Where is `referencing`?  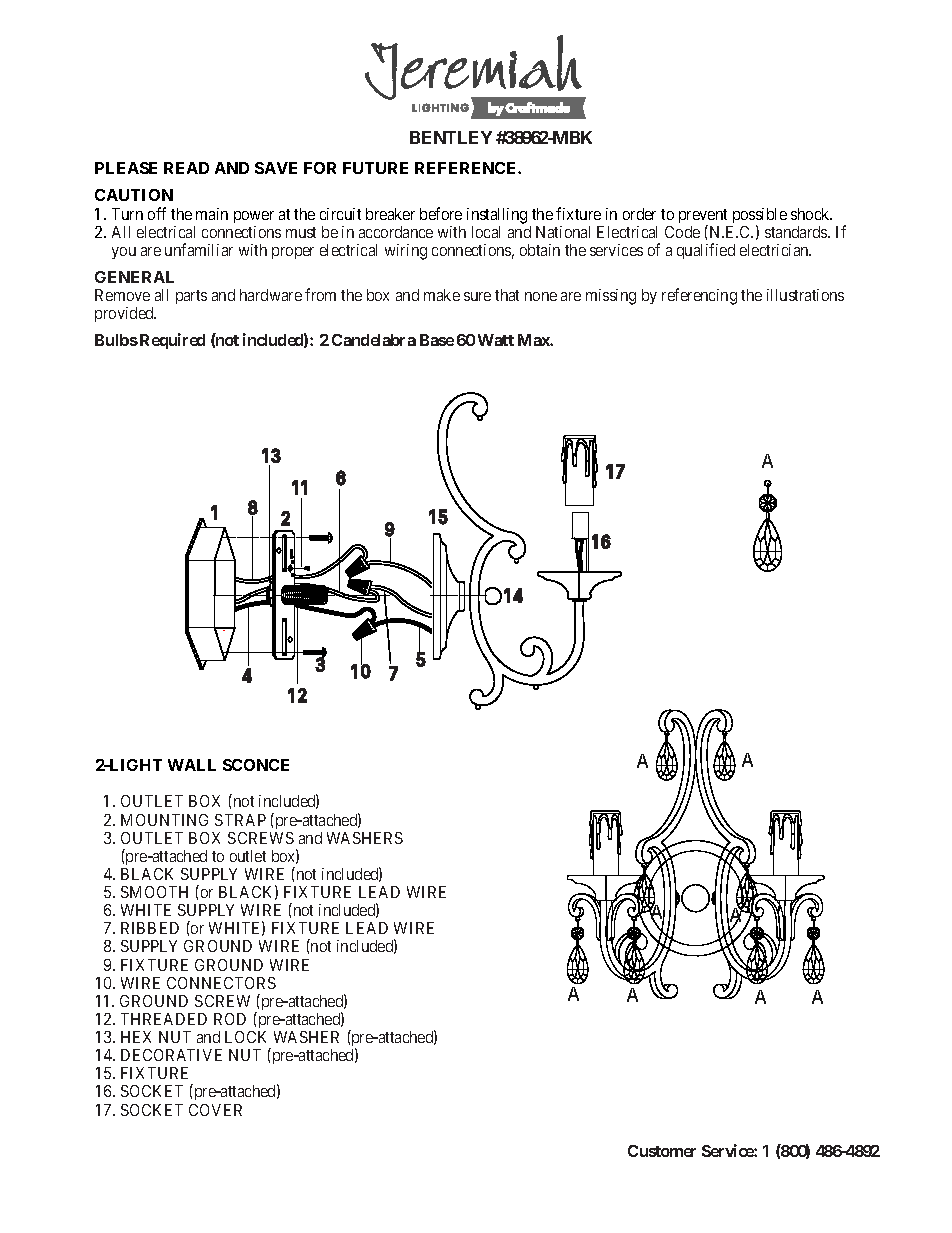
referencing is located at coordinates (699, 296).
